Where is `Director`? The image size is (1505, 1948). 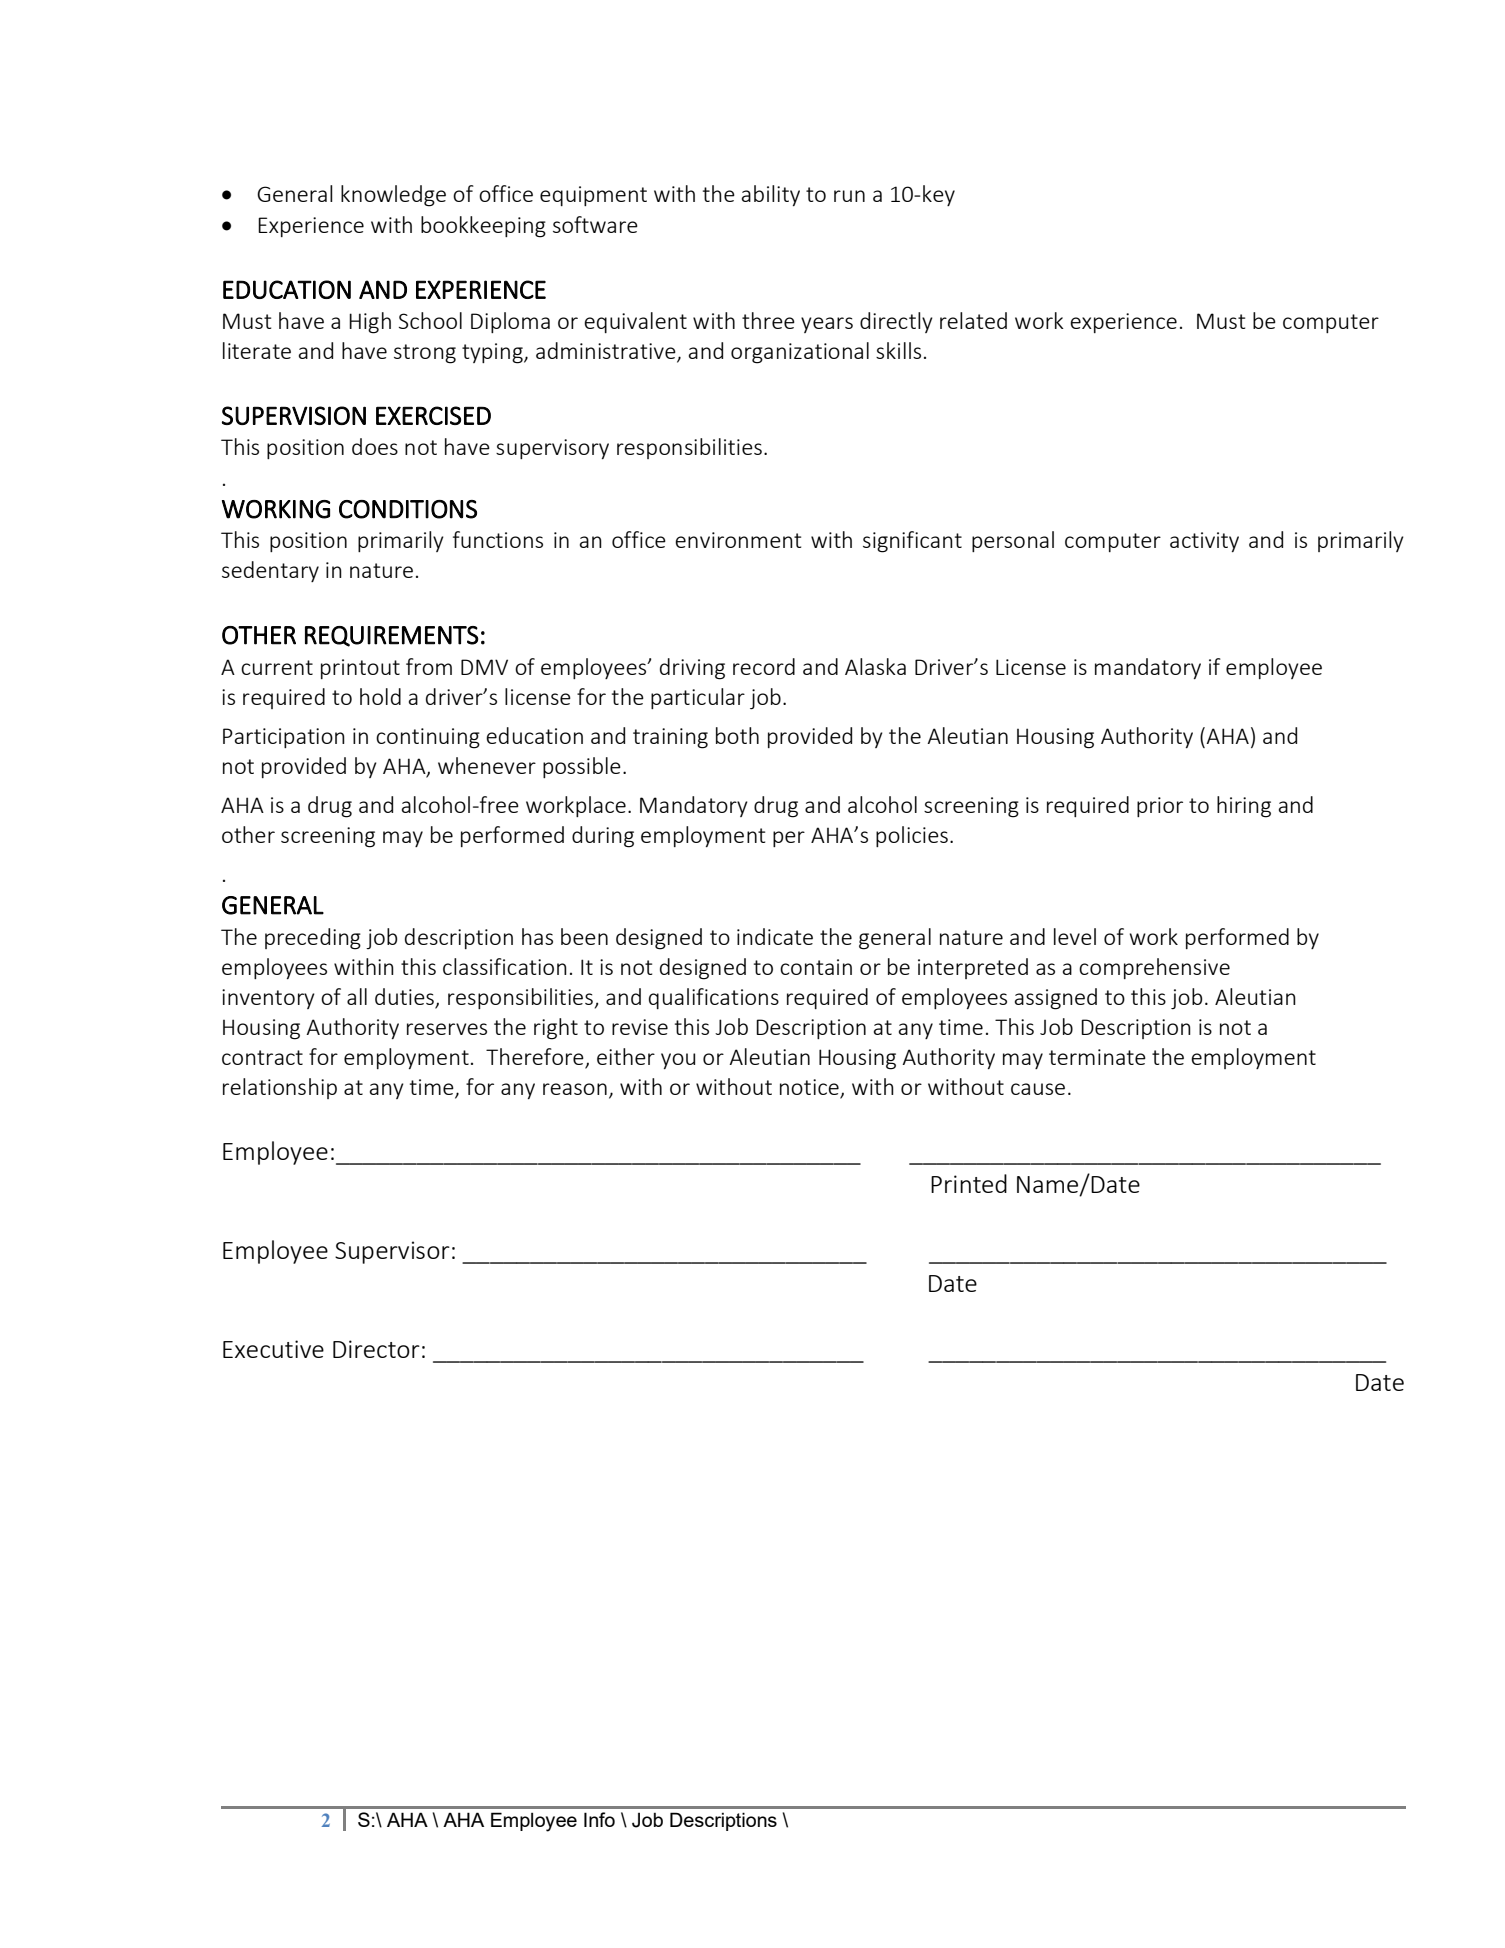
Director is located at coordinates (376, 1349).
